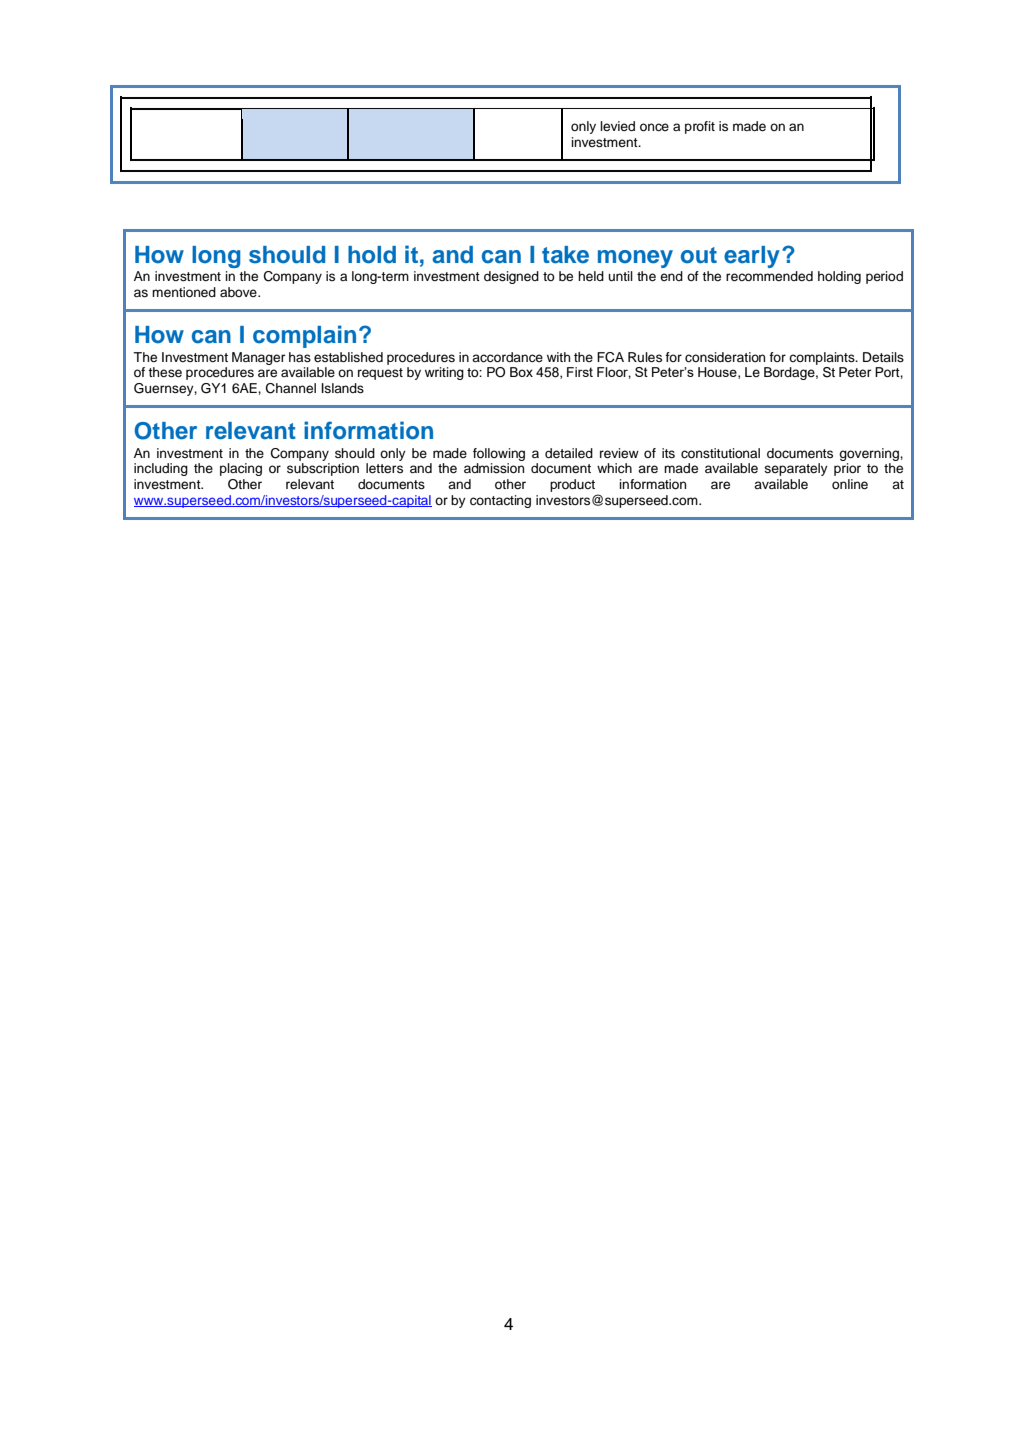 Image resolution: width=1018 pixels, height=1440 pixels. I want to click on profit, so click(700, 127).
